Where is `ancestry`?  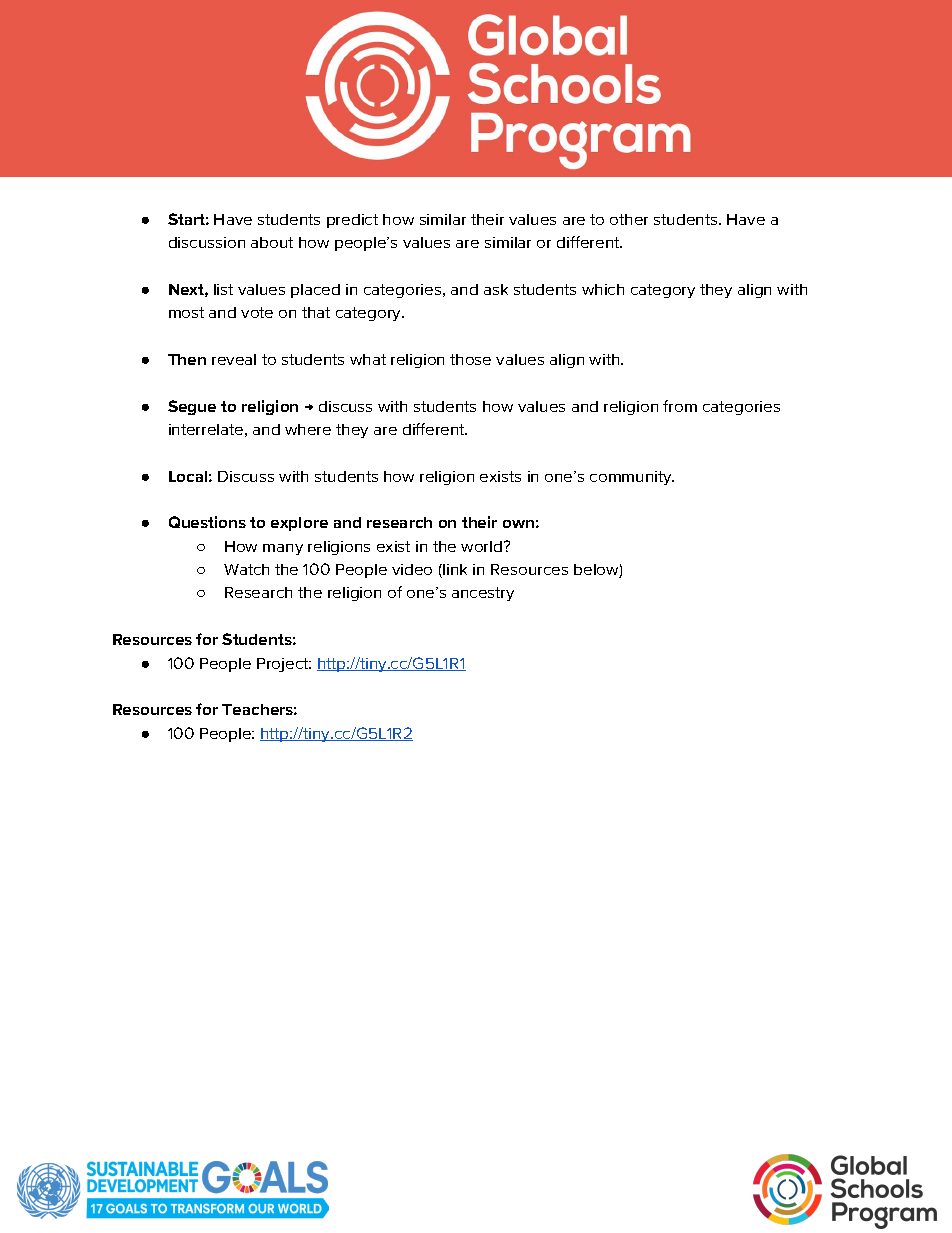
ancestry is located at coordinates (483, 594).
